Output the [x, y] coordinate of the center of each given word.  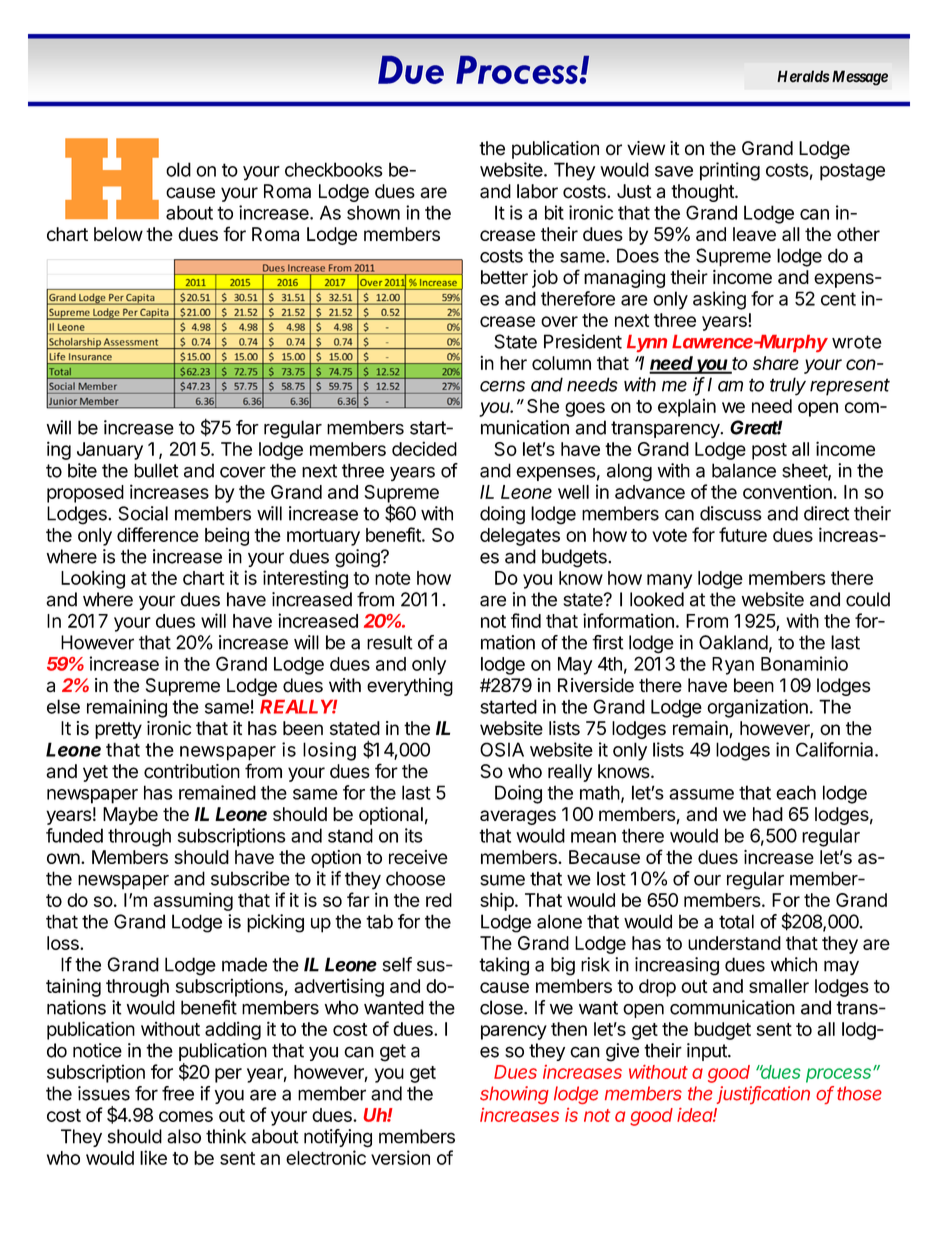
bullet [156, 470]
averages [518, 817]
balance [744, 470]
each [796, 792]
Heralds [803, 76]
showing [514, 1095]
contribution [192, 771]
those [859, 1093]
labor [537, 191]
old [178, 169]
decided [424, 448]
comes [186, 1116]
